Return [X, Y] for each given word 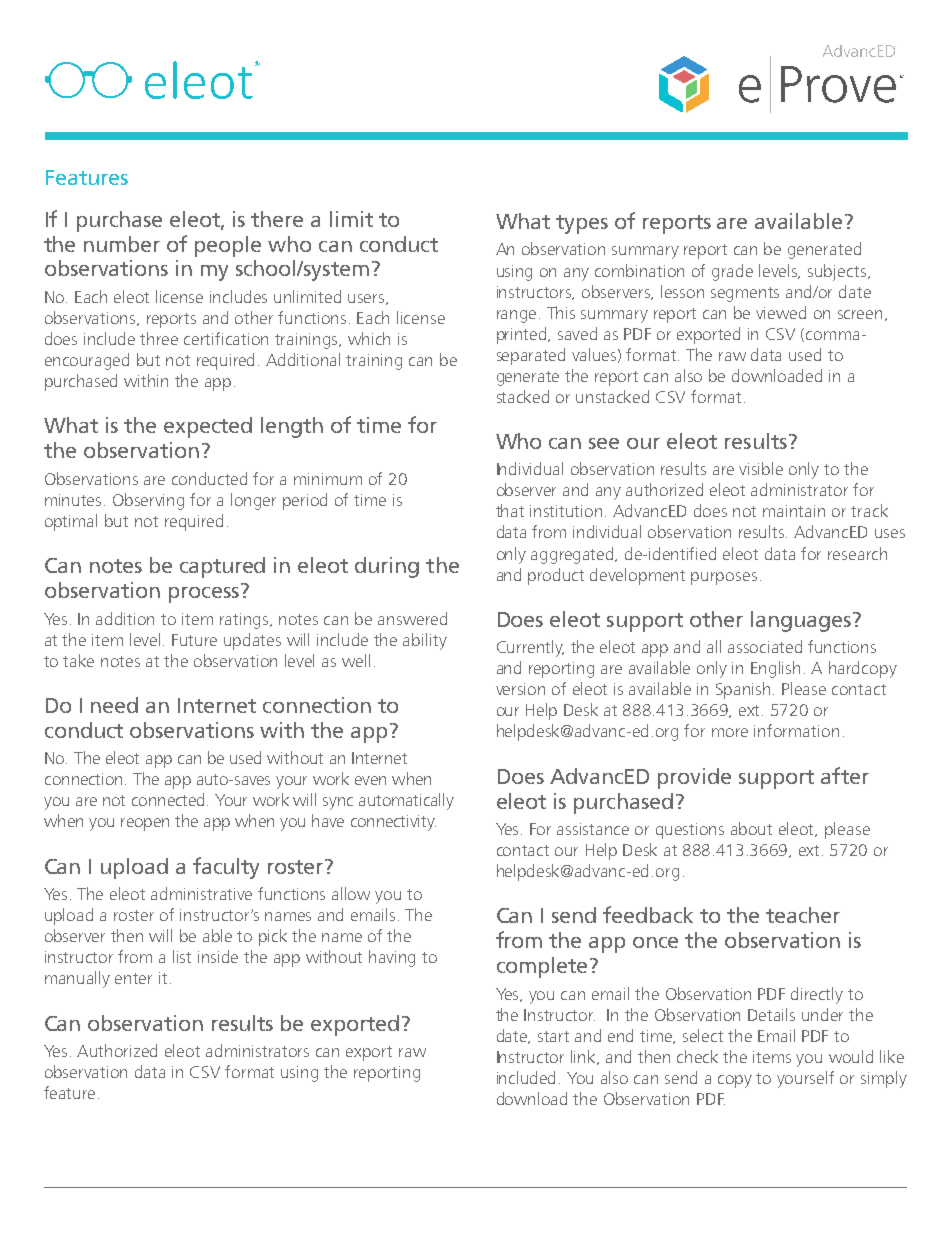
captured [222, 567]
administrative [201, 893]
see [604, 443]
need [114, 705]
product [556, 576]
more [730, 732]
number [122, 244]
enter [133, 978]
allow [351, 893]
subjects [838, 272]
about [751, 828]
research [857, 553]
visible [761, 468]
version [520, 689]
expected [208, 427]
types [582, 224]
